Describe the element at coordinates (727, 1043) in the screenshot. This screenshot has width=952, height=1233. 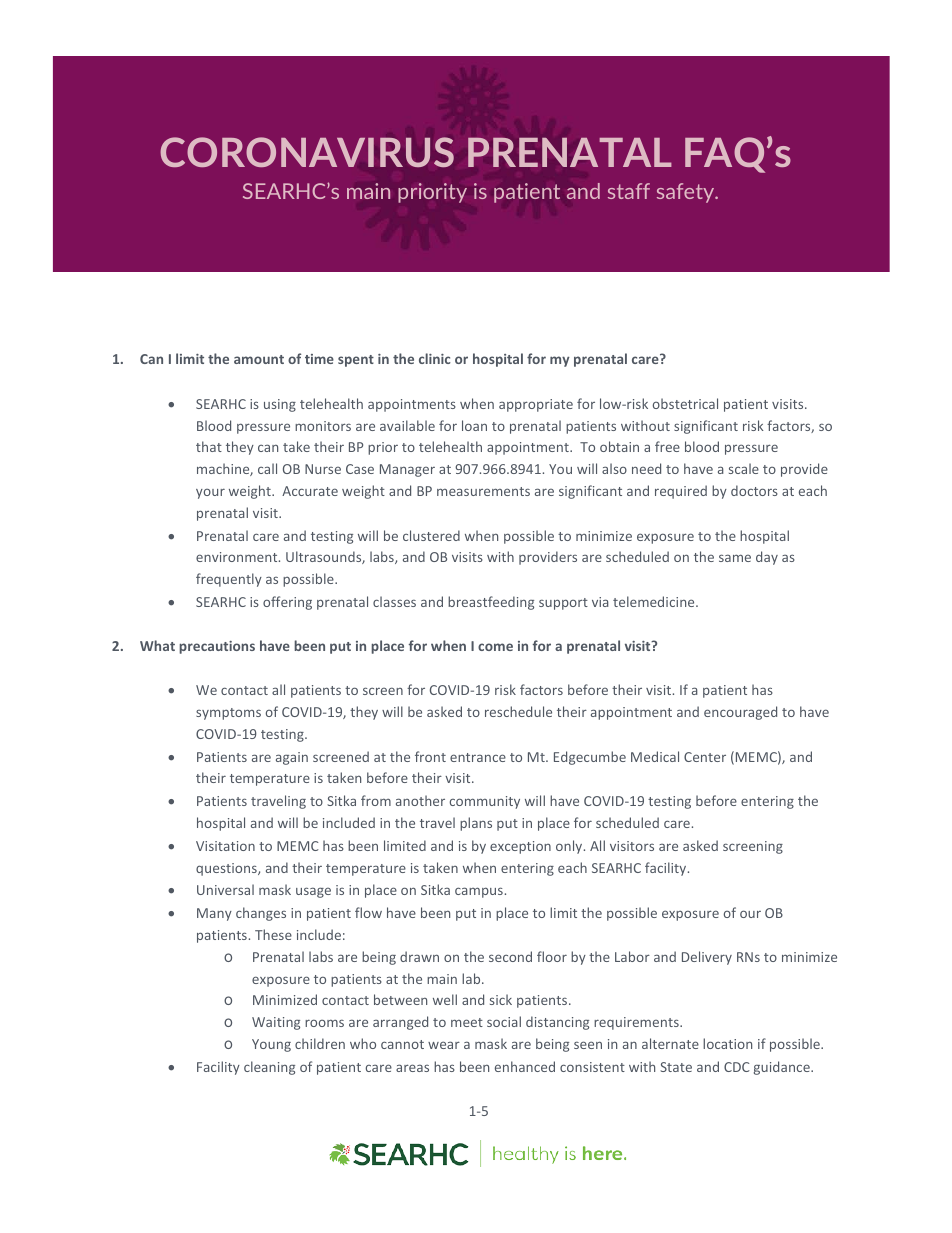
I see `location` at that location.
